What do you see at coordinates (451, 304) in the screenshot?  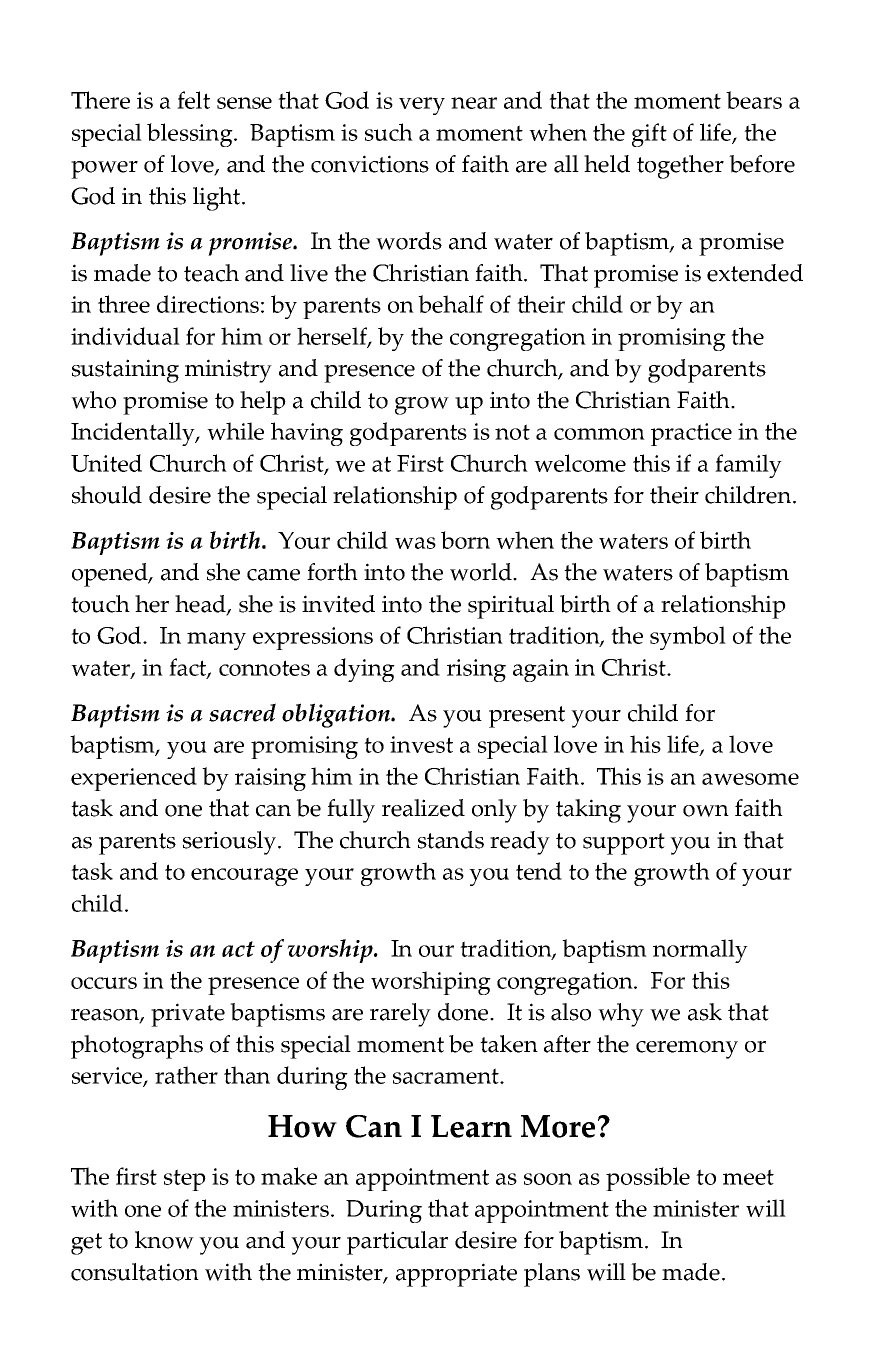 I see `behalf` at bounding box center [451, 304].
